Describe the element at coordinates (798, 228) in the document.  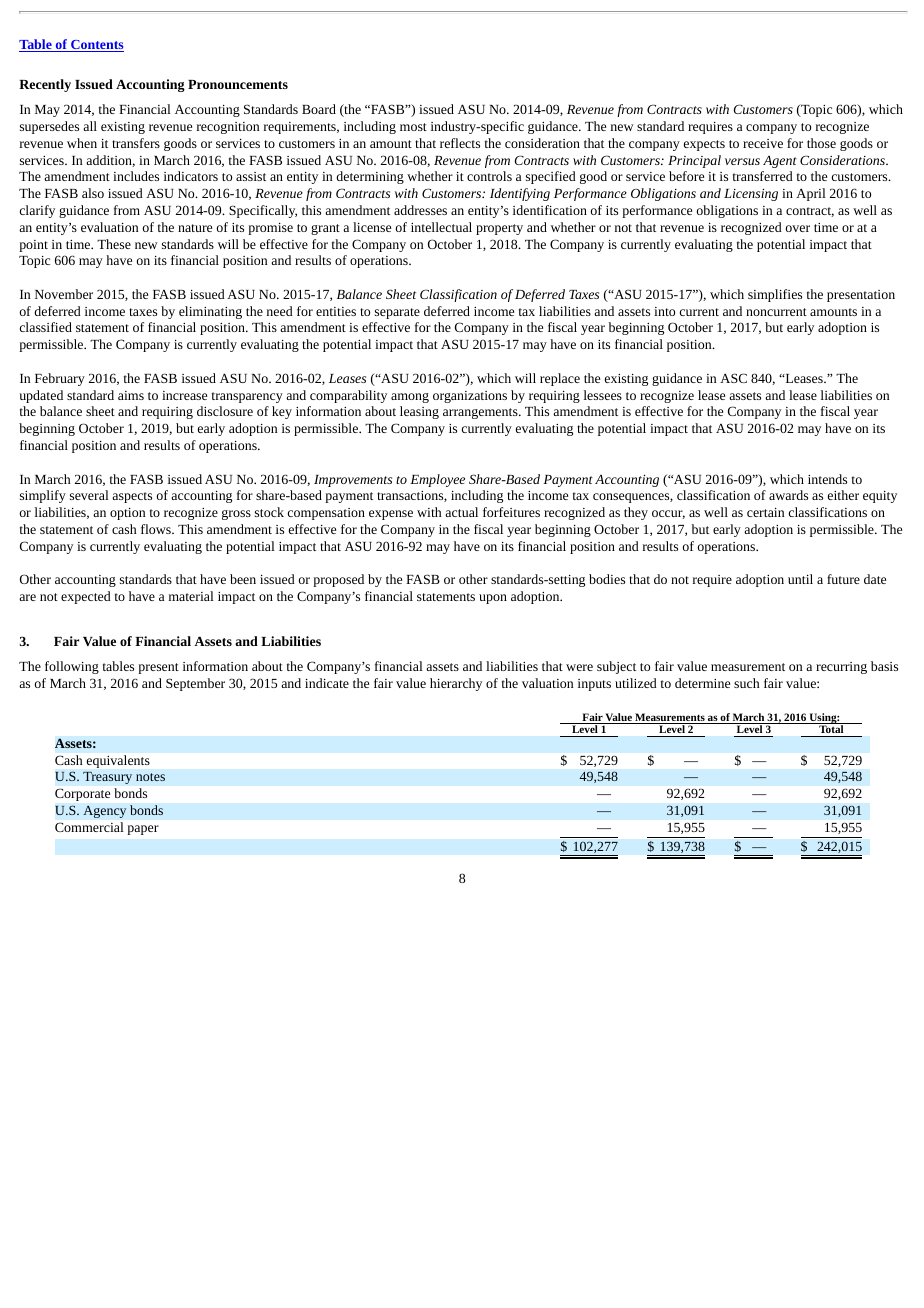
I see `over` at that location.
